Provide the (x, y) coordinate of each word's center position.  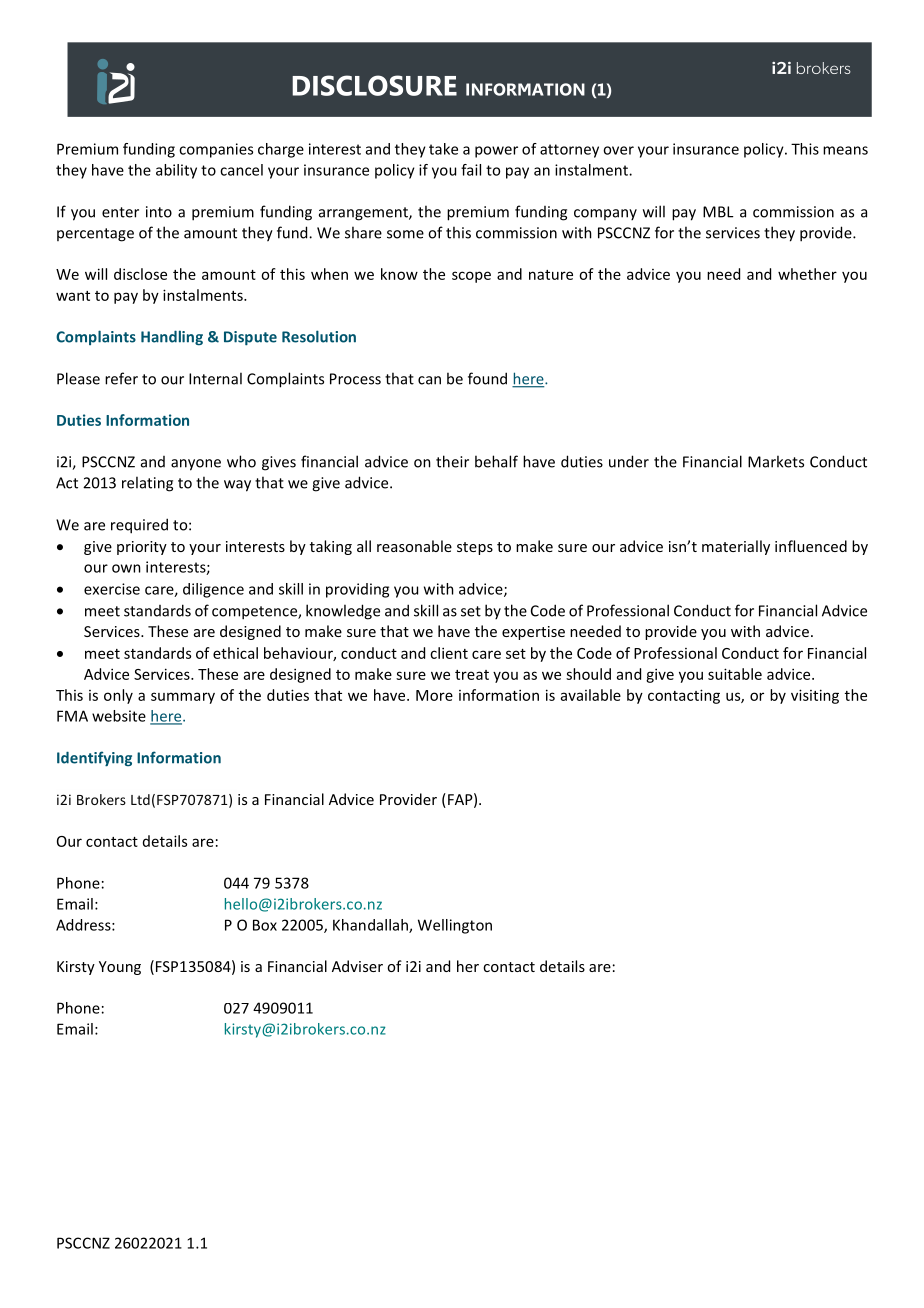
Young (120, 968)
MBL (718, 212)
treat (472, 675)
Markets (776, 461)
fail (471, 170)
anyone (196, 465)
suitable (735, 674)
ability (176, 171)
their (452, 461)
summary (183, 698)
